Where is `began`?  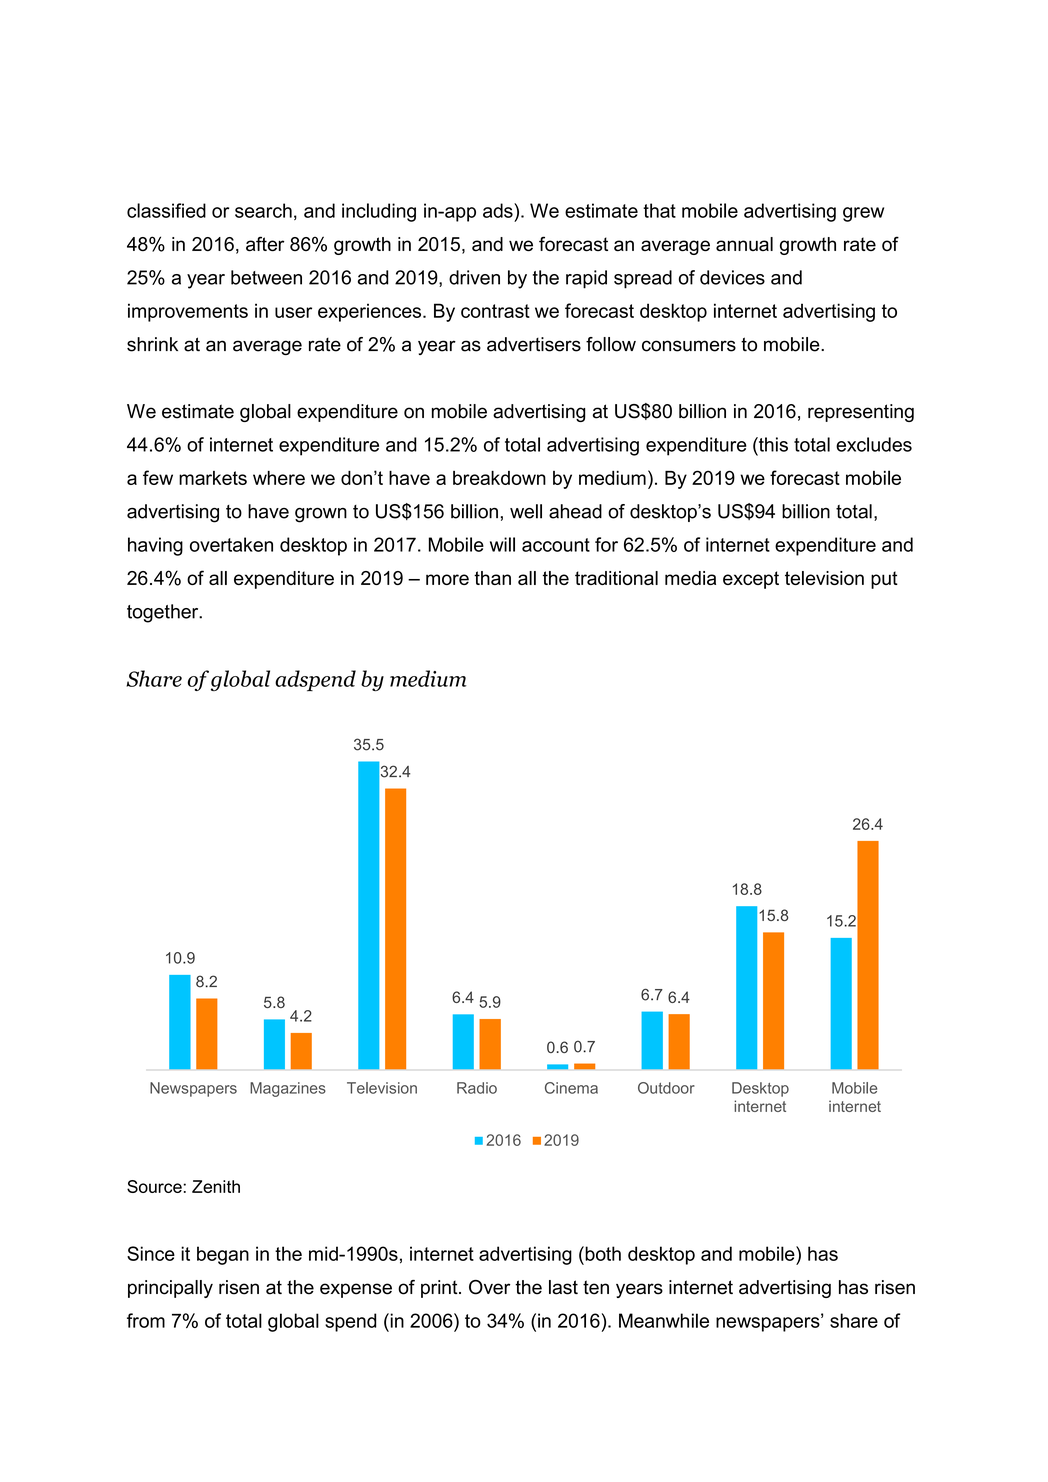
began is located at coordinates (223, 1255).
